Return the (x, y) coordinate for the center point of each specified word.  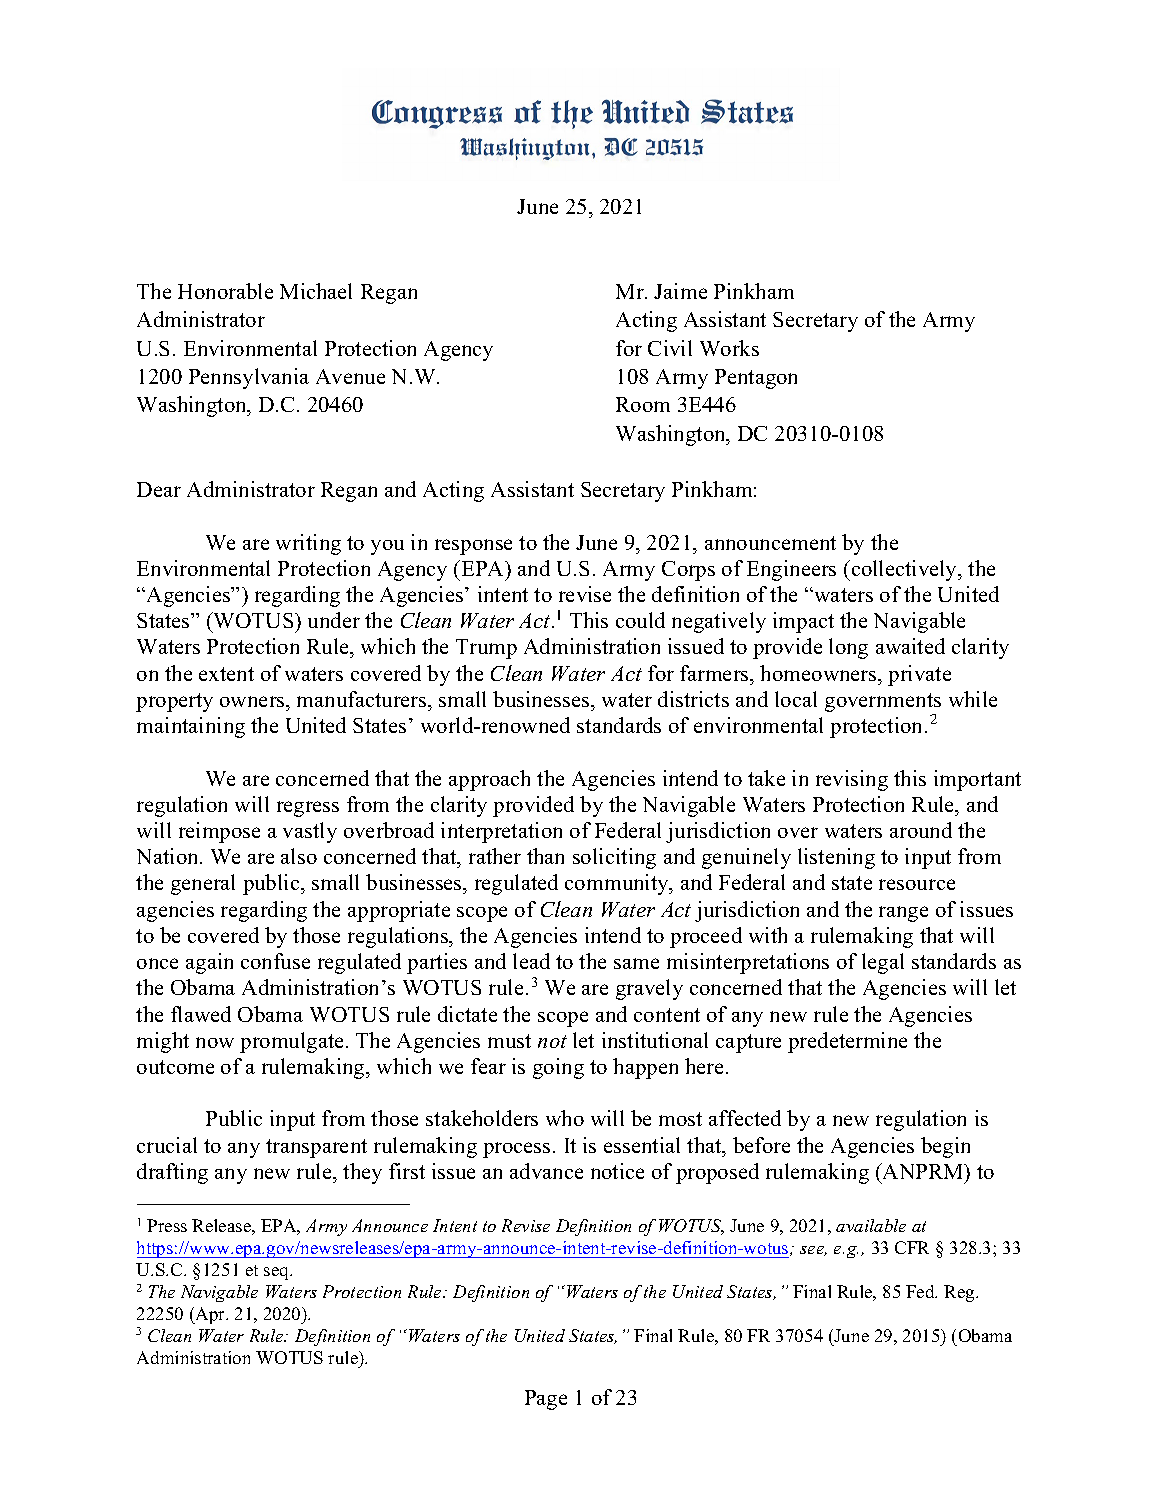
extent (226, 674)
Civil (670, 348)
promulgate (291, 1042)
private (919, 675)
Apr (210, 1315)
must (509, 1041)
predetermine (847, 1042)
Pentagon (756, 379)
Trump (486, 649)
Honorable (225, 291)
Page (546, 1400)
